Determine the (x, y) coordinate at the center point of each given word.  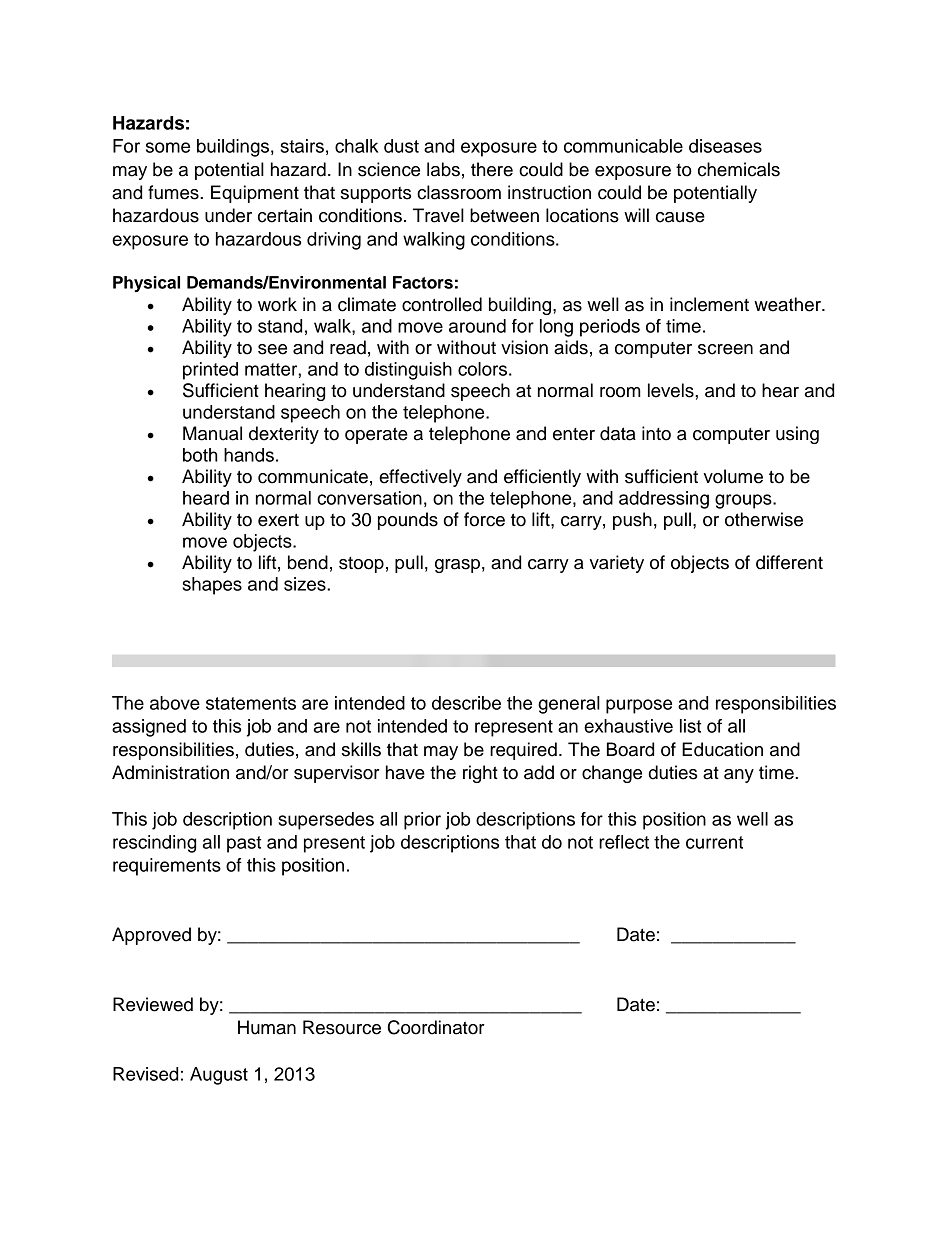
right (480, 774)
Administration (170, 772)
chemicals (739, 169)
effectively (420, 478)
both (200, 455)
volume (733, 476)
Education (722, 749)
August (219, 1076)
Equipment (255, 194)
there (492, 169)
